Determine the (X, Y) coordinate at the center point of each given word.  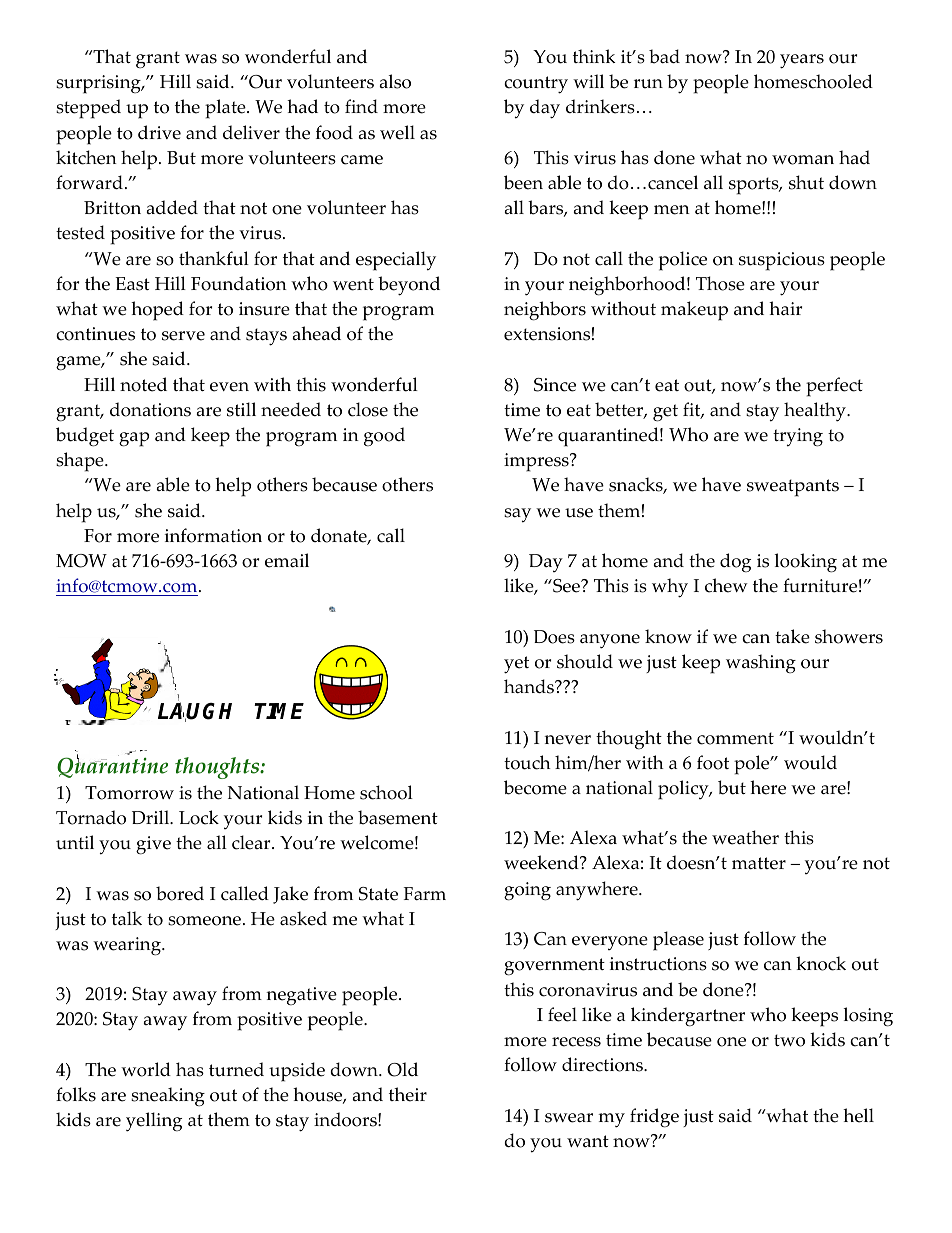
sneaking (168, 1096)
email (287, 560)
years (802, 61)
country (536, 85)
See (566, 586)
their (408, 1094)
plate (226, 109)
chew (726, 585)
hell (858, 1115)
